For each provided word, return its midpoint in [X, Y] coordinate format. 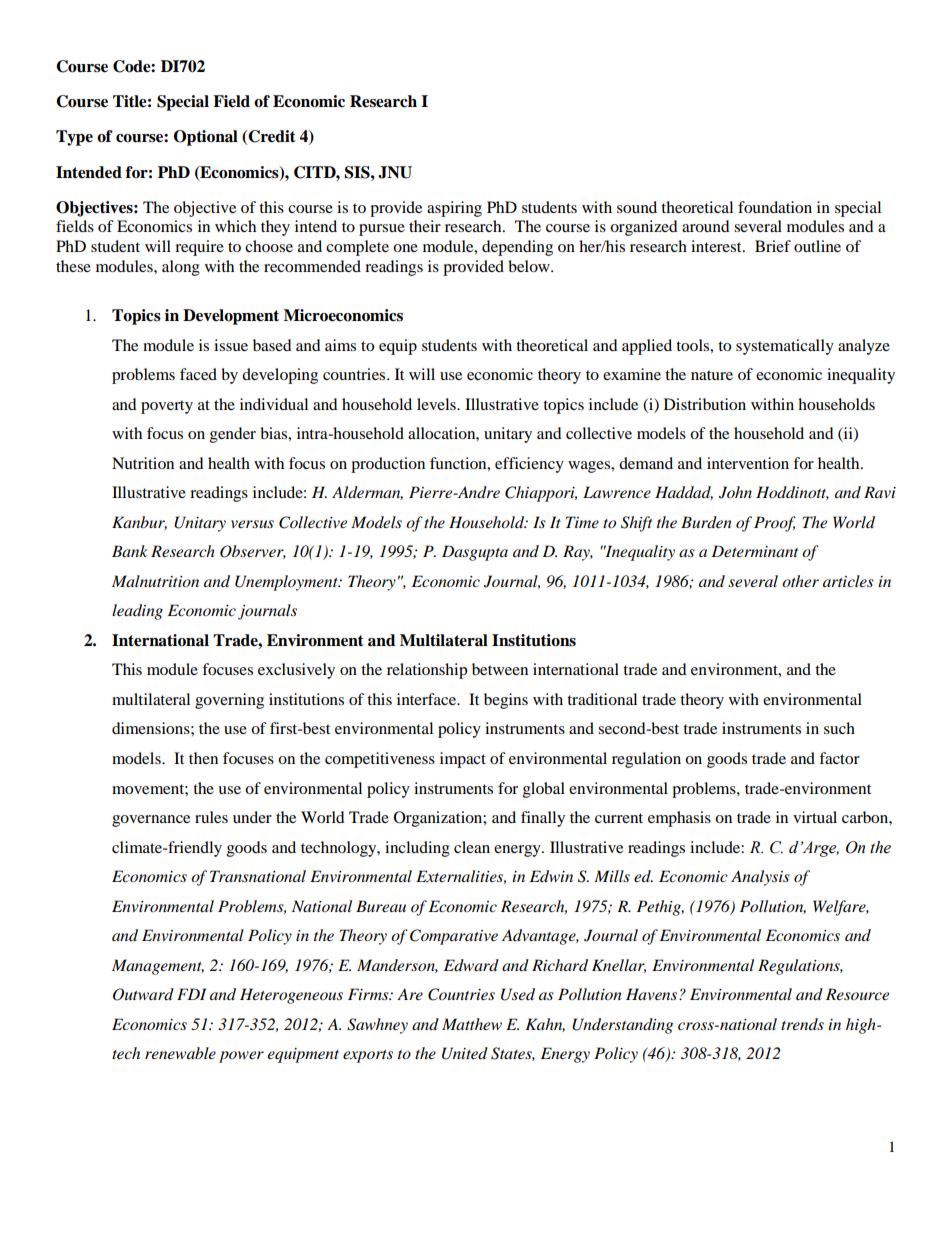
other [800, 581]
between [500, 669]
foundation [775, 207]
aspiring [454, 209]
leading [137, 612]
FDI [191, 994]
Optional [206, 138]
